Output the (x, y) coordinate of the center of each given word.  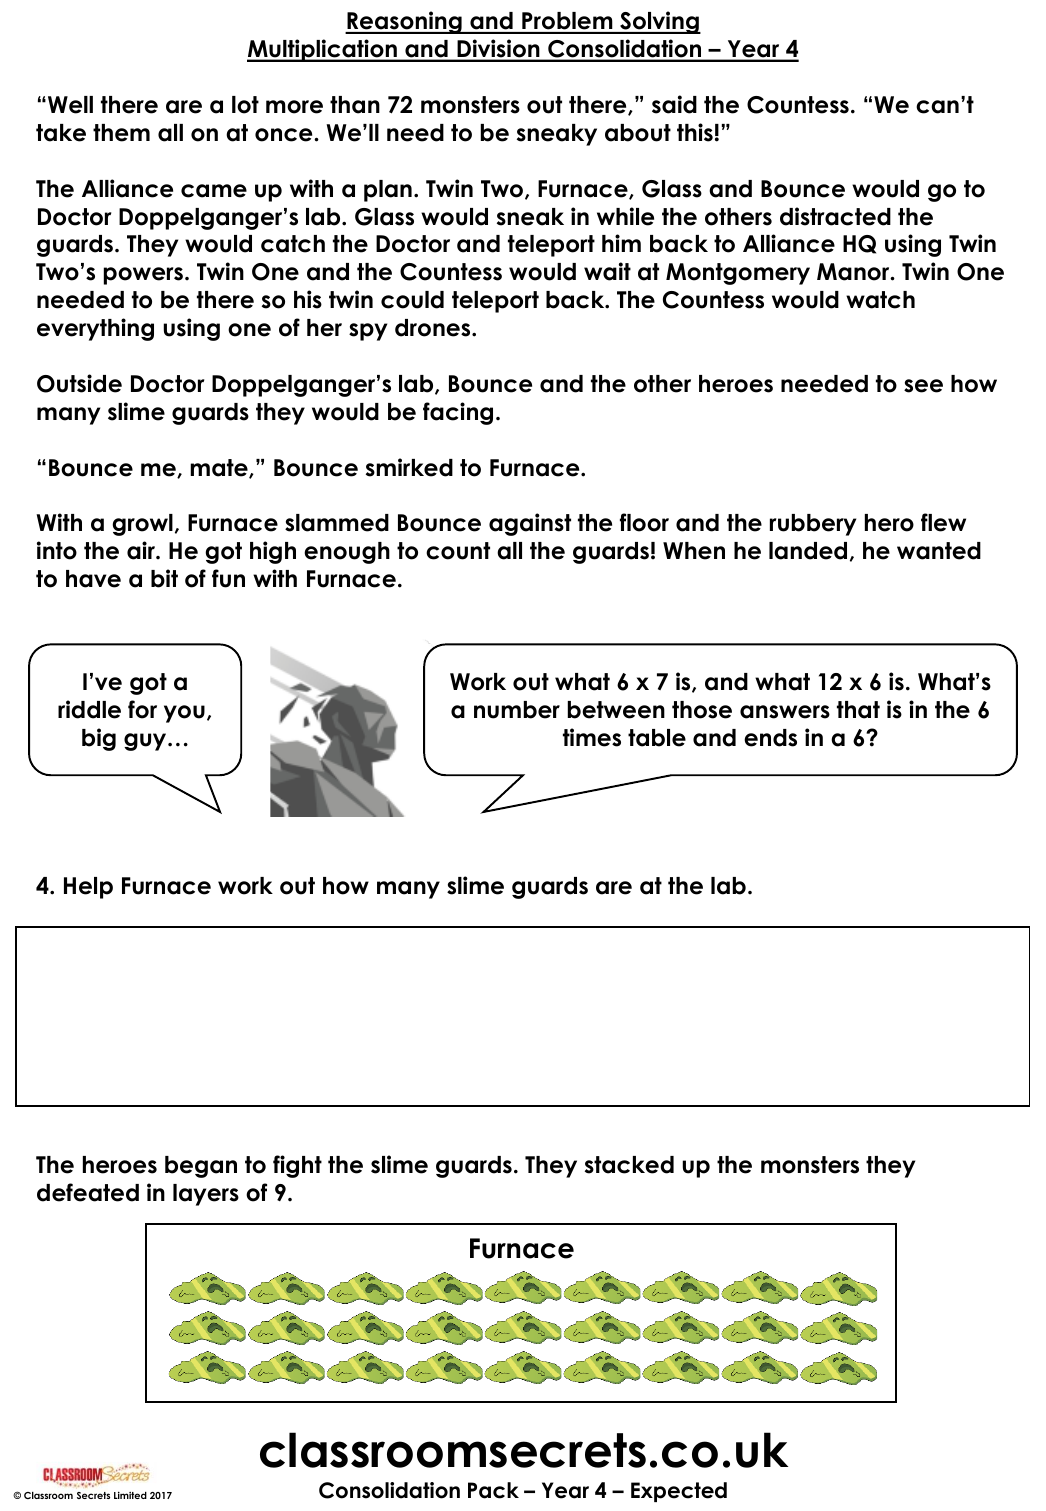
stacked (629, 1165)
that (858, 710)
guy (146, 742)
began (201, 1167)
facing (458, 413)
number (517, 710)
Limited (130, 1495)
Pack (493, 1490)
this (695, 132)
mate (220, 468)
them (121, 133)
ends (770, 738)
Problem (567, 22)
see (923, 386)
